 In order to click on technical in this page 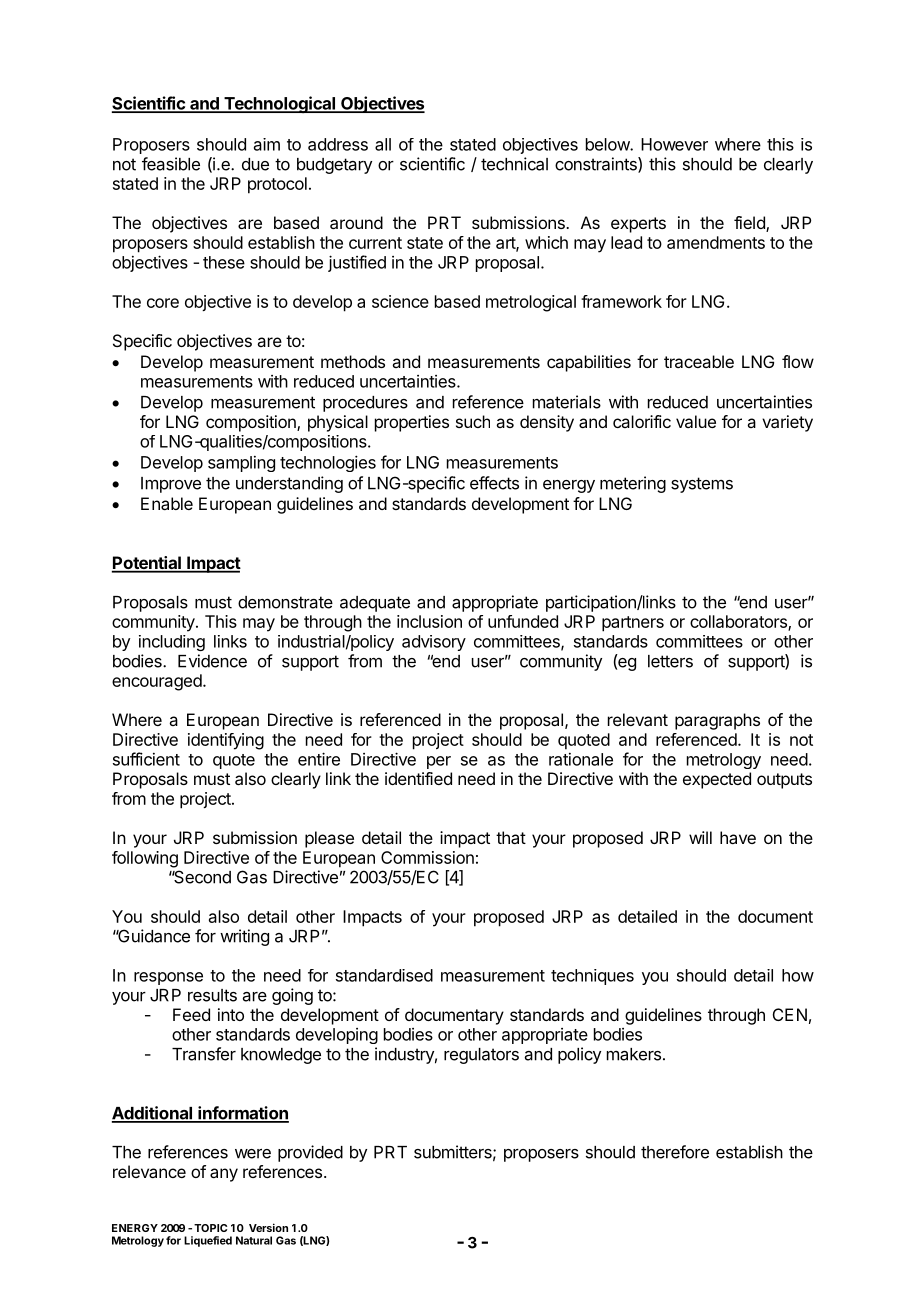, I will do `click(514, 164)`.
